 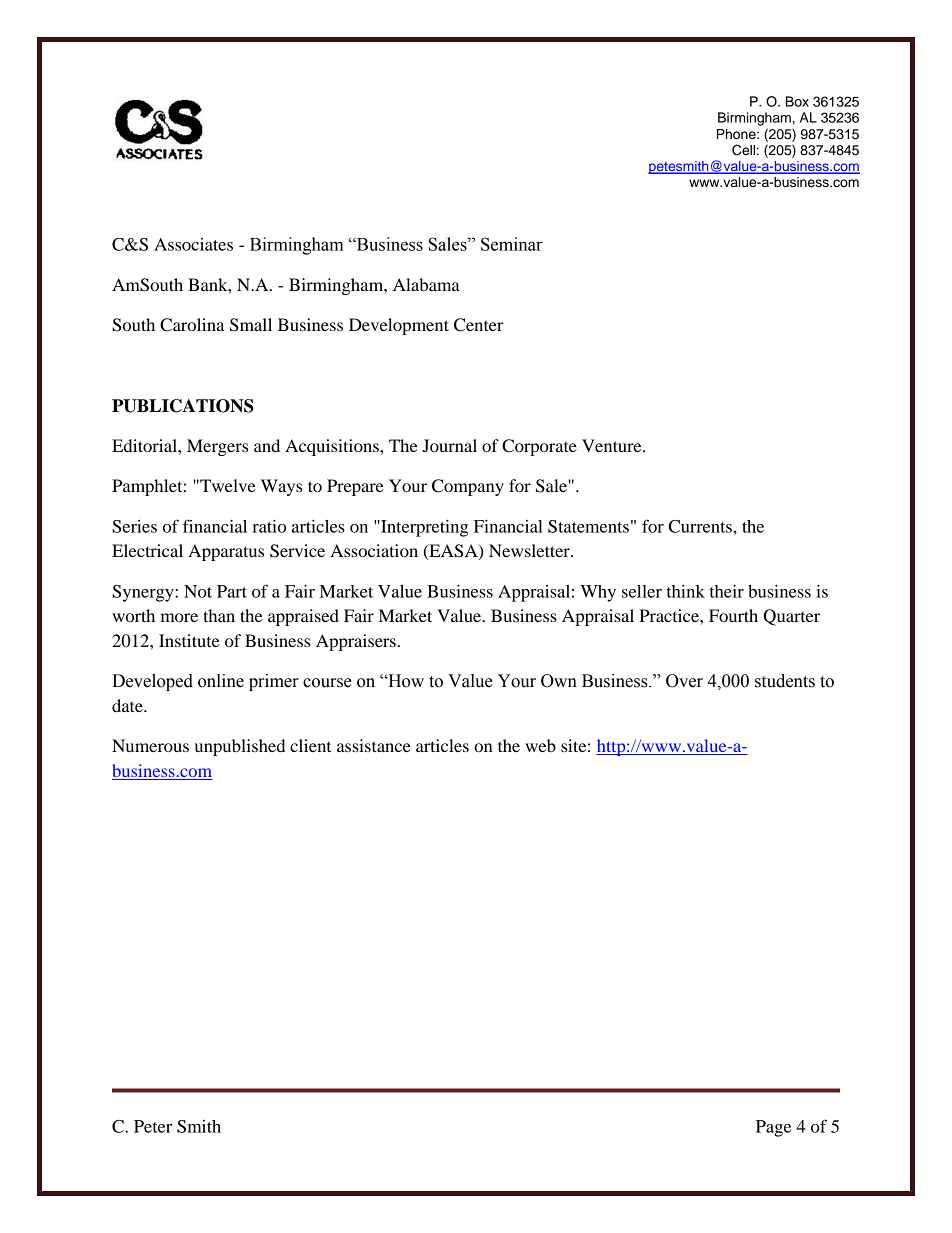 What do you see at coordinates (540, 745) in the screenshot?
I see `web` at bounding box center [540, 745].
